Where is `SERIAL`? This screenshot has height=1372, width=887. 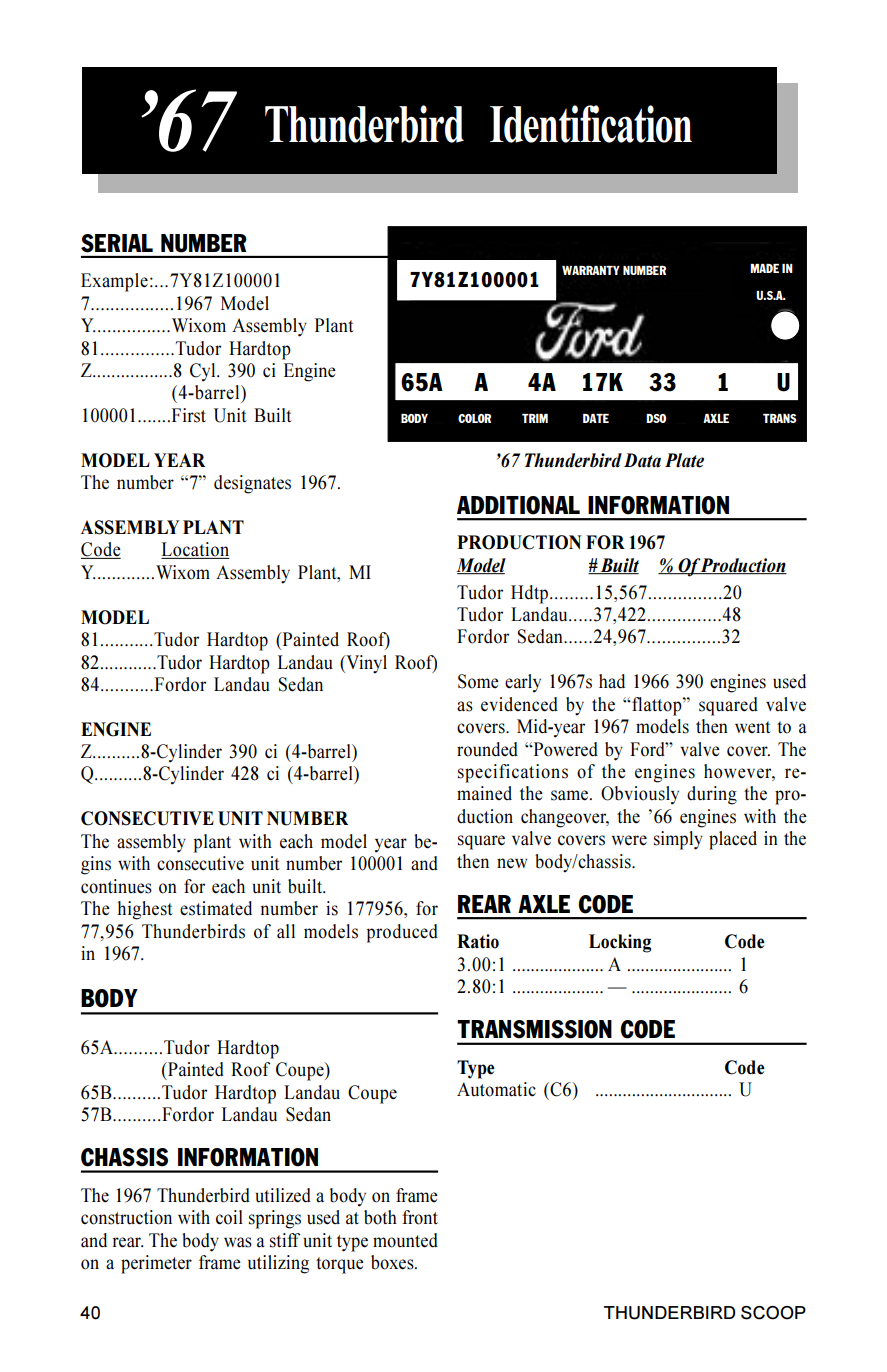
SERIAL is located at coordinates (117, 243).
